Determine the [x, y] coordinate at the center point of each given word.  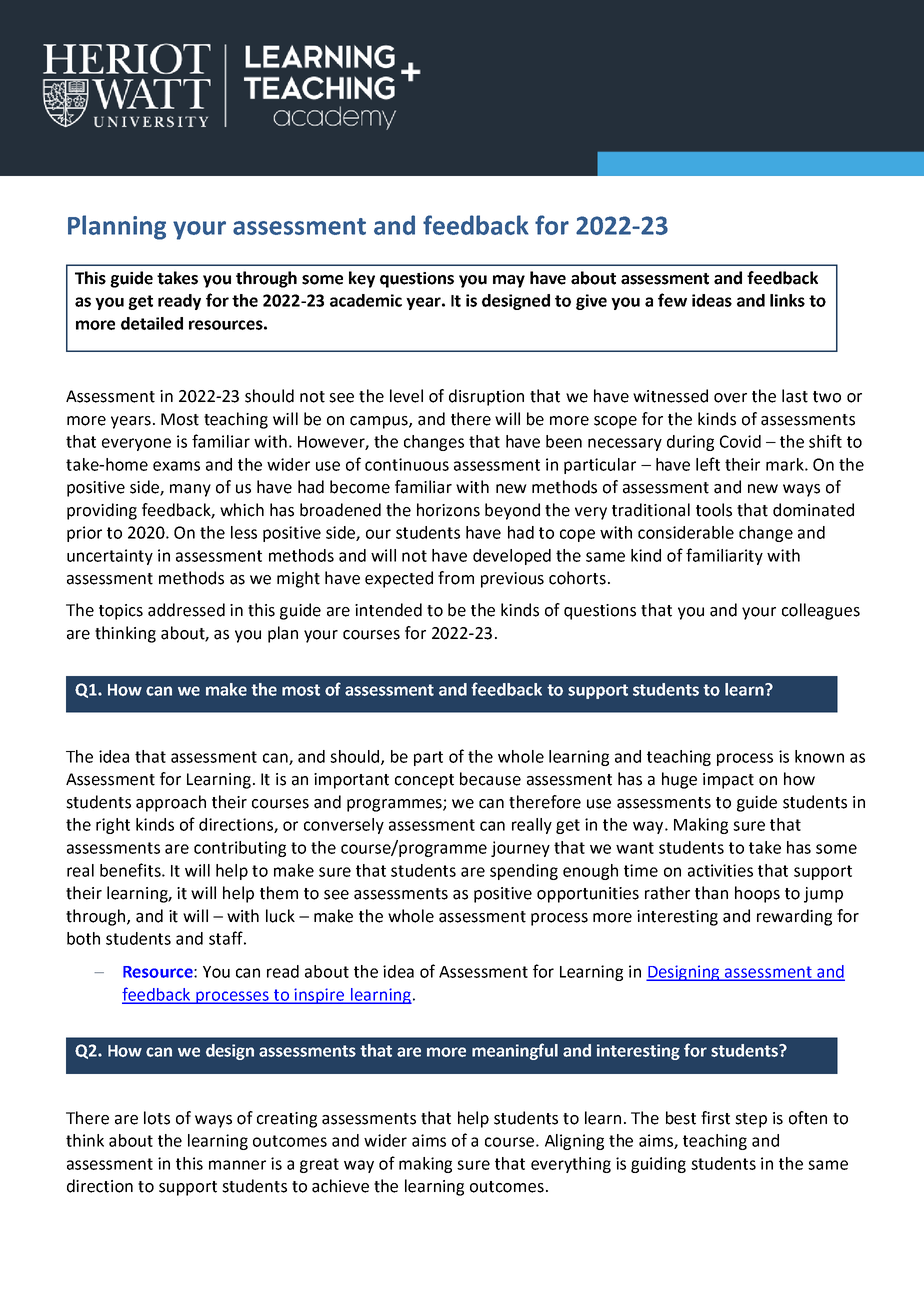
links [787, 300]
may [509, 281]
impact [728, 781]
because [490, 779]
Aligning [574, 1142]
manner [237, 1165]
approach [171, 803]
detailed [152, 323]
